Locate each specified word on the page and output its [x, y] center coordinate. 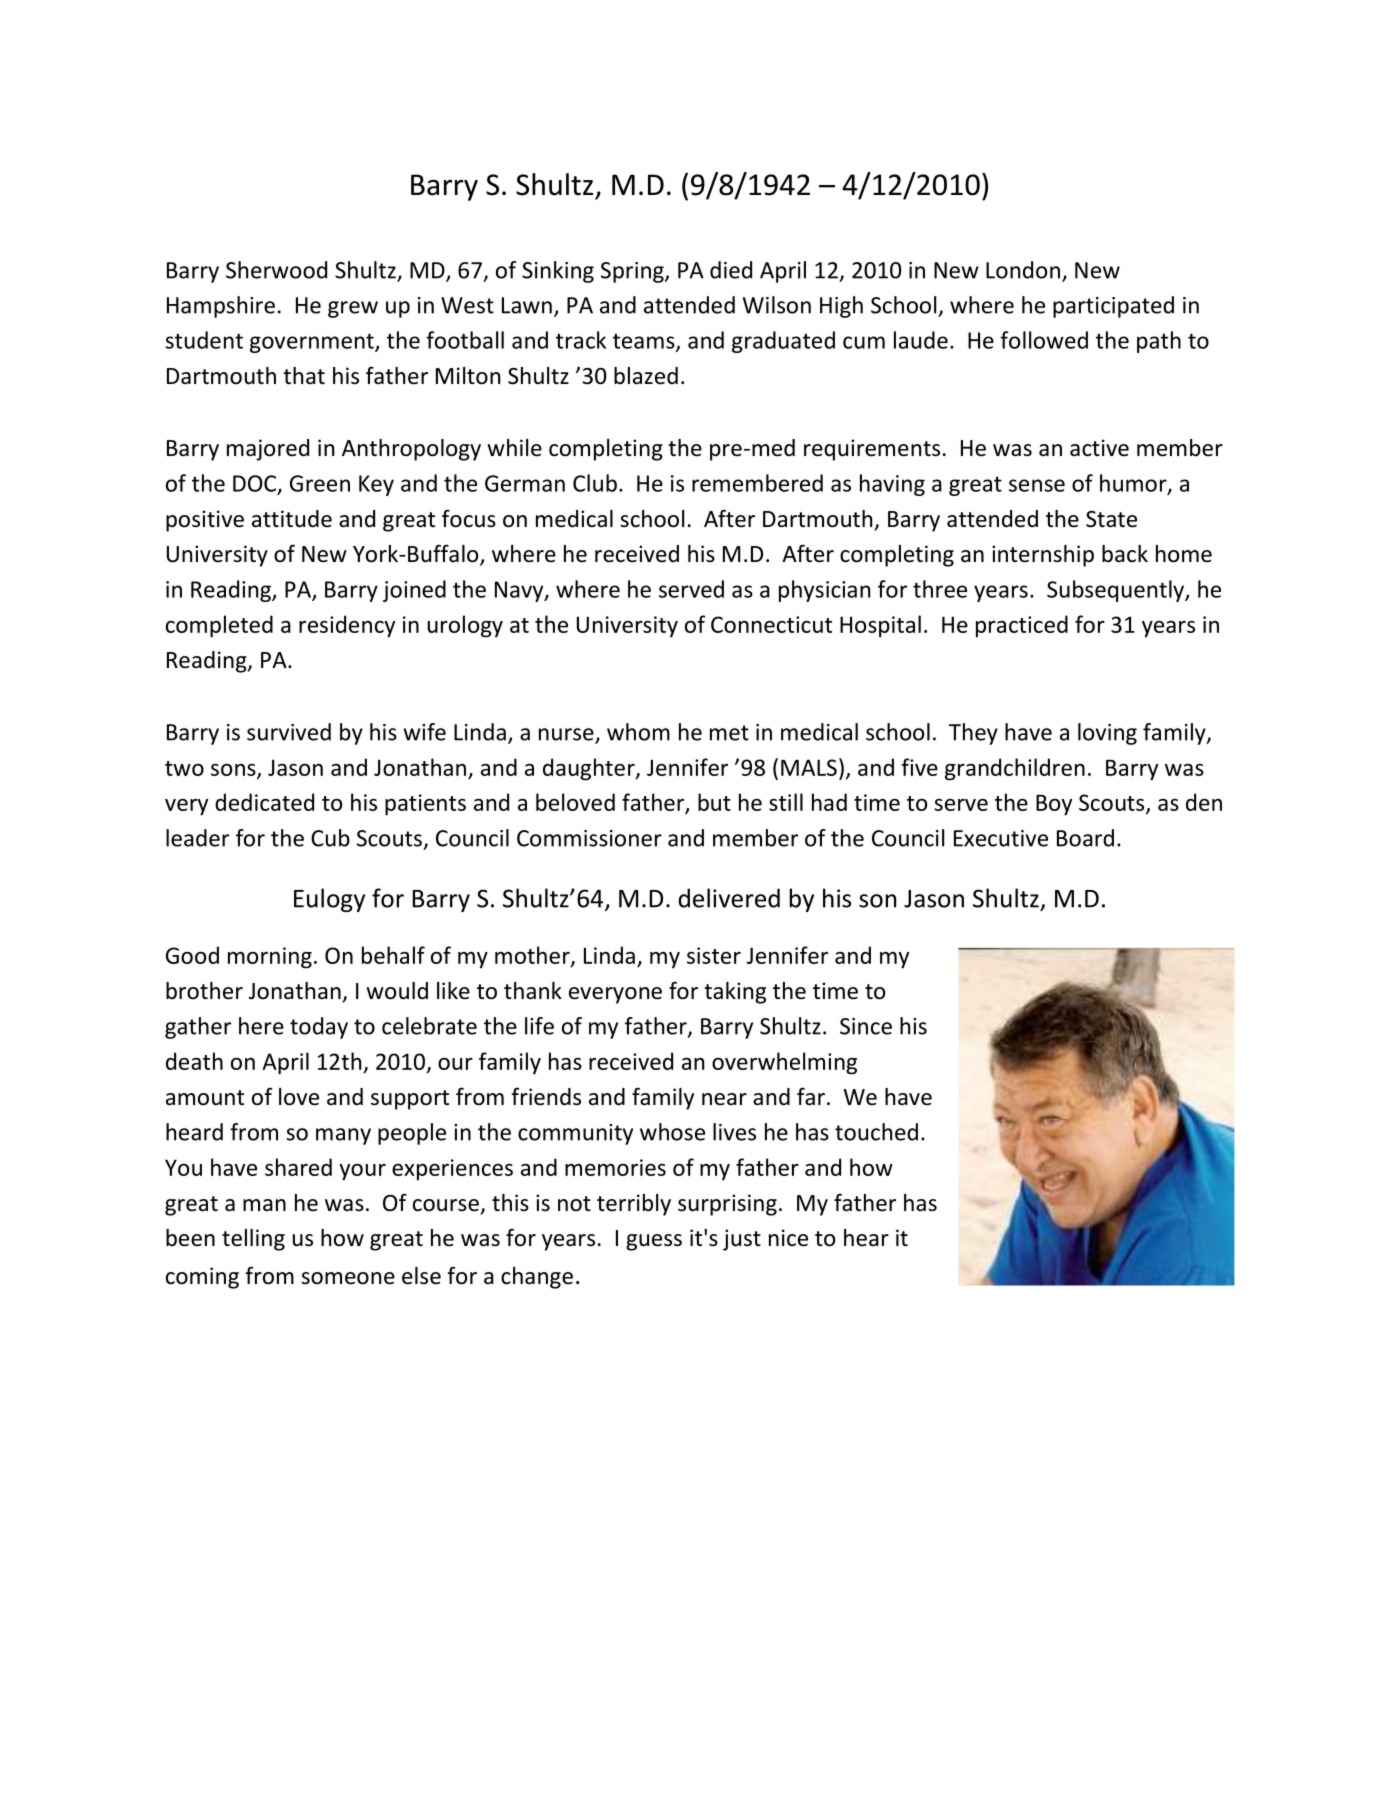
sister [714, 955]
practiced [1022, 626]
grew [353, 309]
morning [270, 958]
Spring [633, 272]
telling [253, 1240]
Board [1085, 838]
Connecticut [771, 624]
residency [347, 626]
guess [654, 1242]
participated [1113, 307]
